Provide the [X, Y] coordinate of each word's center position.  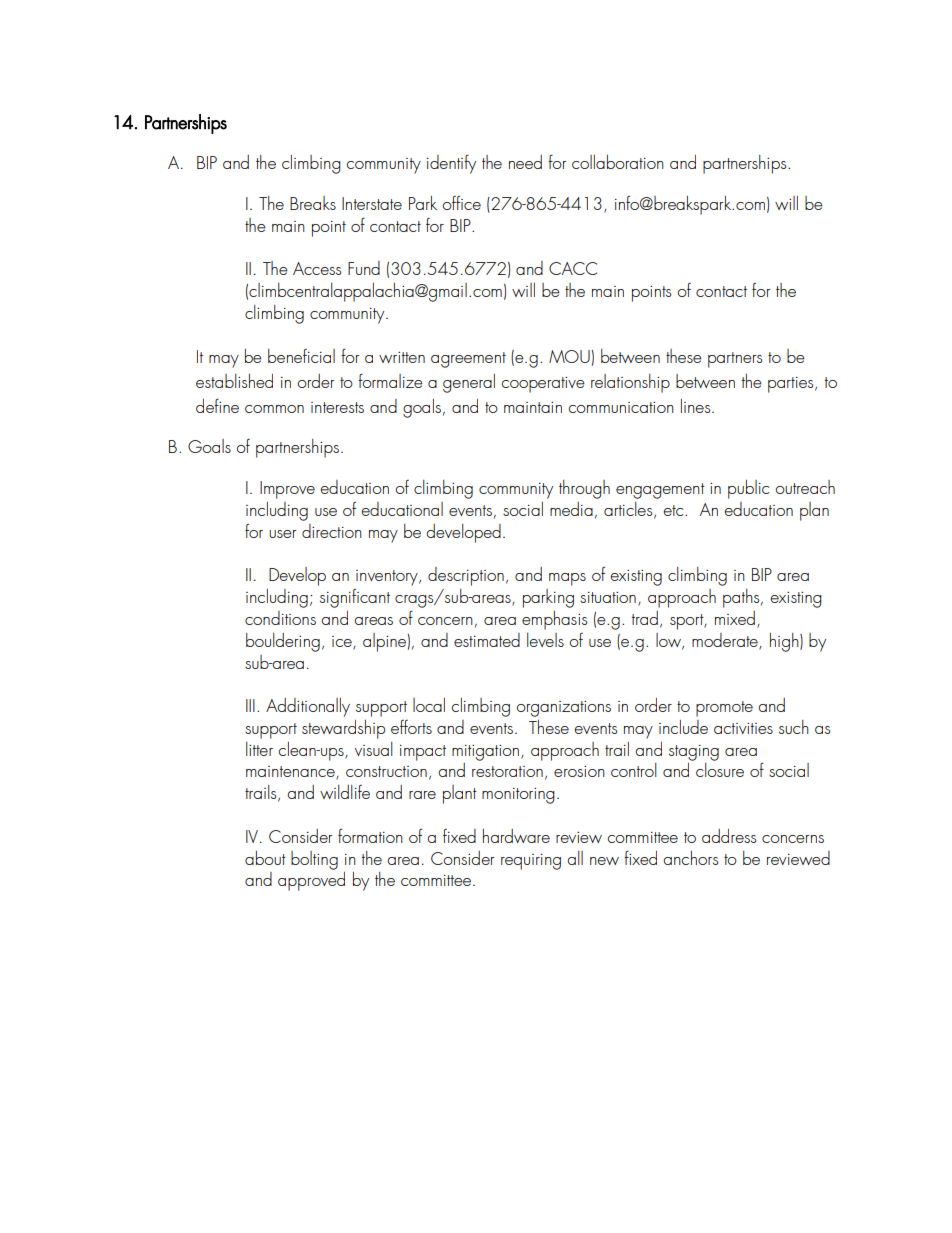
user [283, 534]
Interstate [372, 203]
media [571, 509]
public [749, 489]
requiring [531, 862]
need [525, 162]
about [265, 858]
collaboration [618, 162]
